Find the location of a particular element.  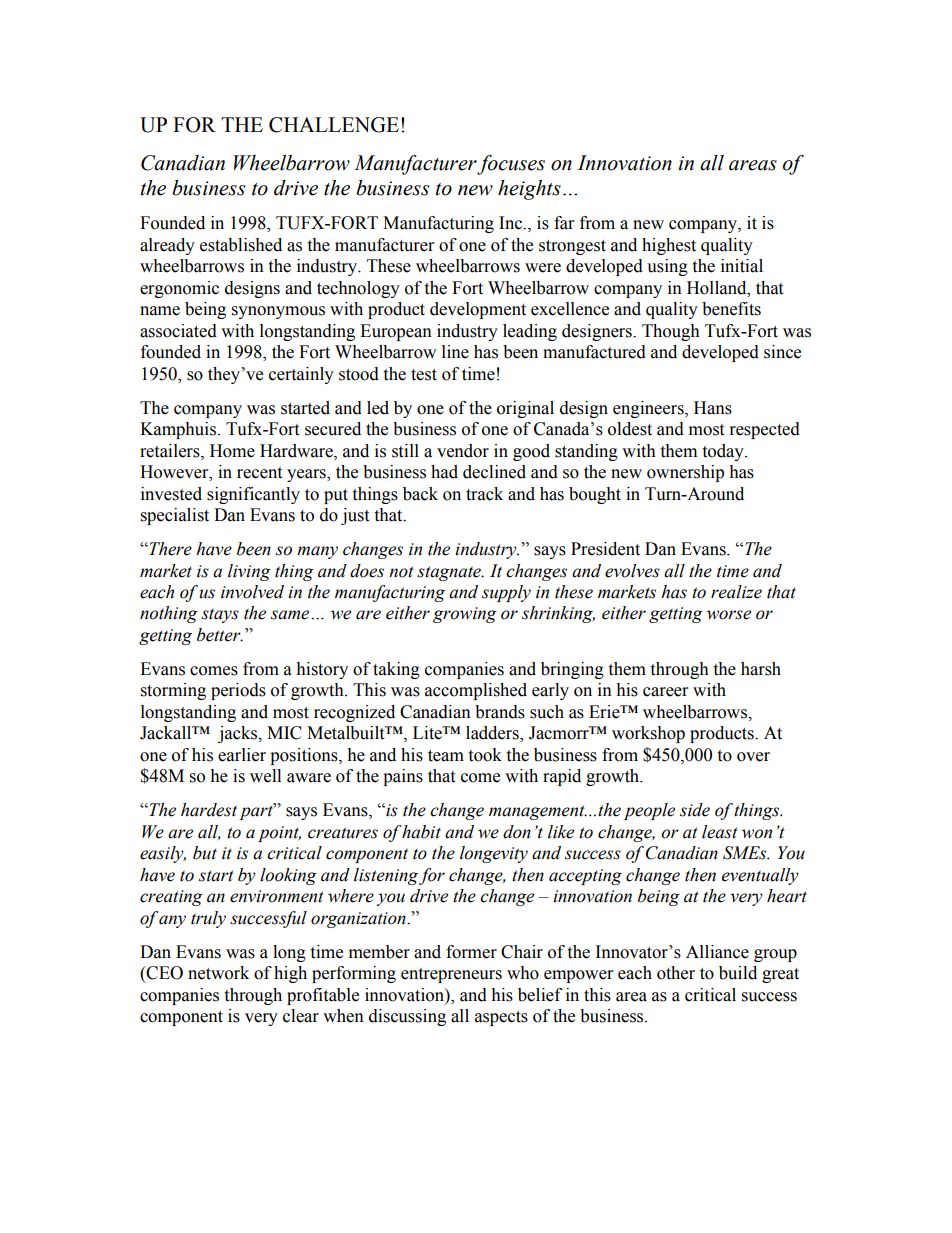

today is located at coordinates (724, 452).
